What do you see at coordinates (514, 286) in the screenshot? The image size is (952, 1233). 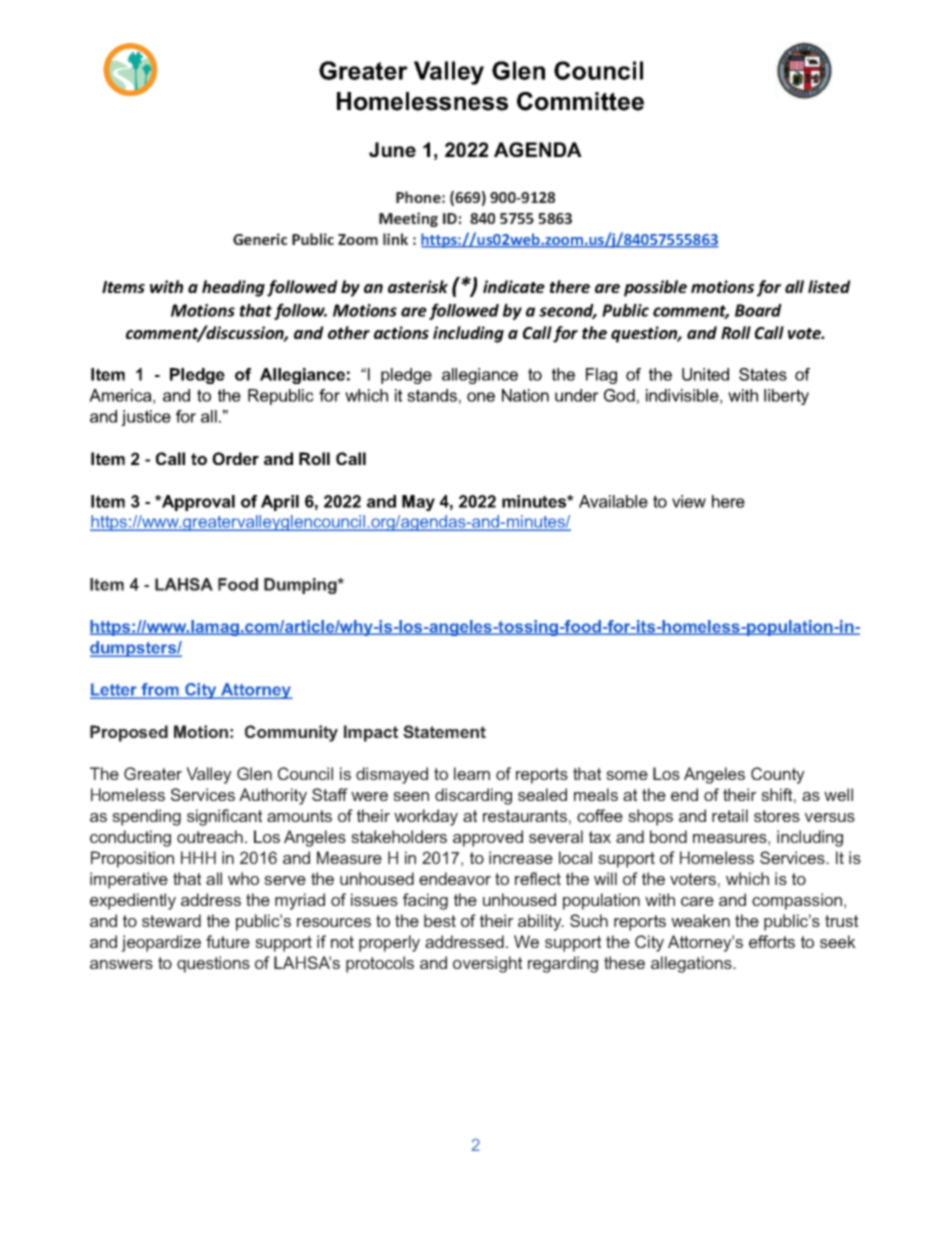 I see `indicate` at bounding box center [514, 286].
